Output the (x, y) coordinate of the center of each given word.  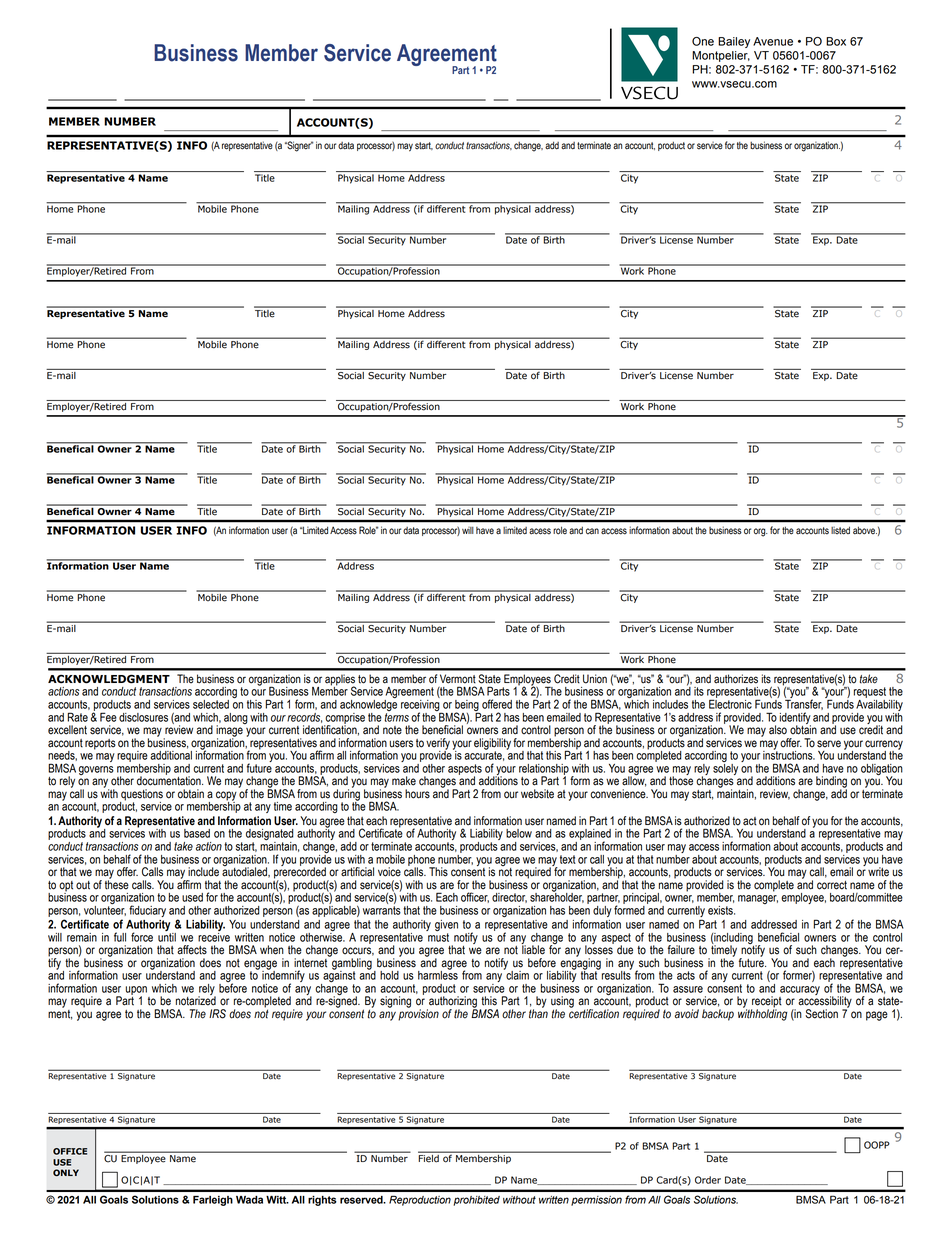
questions (141, 796)
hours (417, 794)
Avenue (773, 41)
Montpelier (721, 56)
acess (540, 531)
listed (840, 530)
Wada (249, 1200)
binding (831, 783)
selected (211, 704)
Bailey (734, 42)
